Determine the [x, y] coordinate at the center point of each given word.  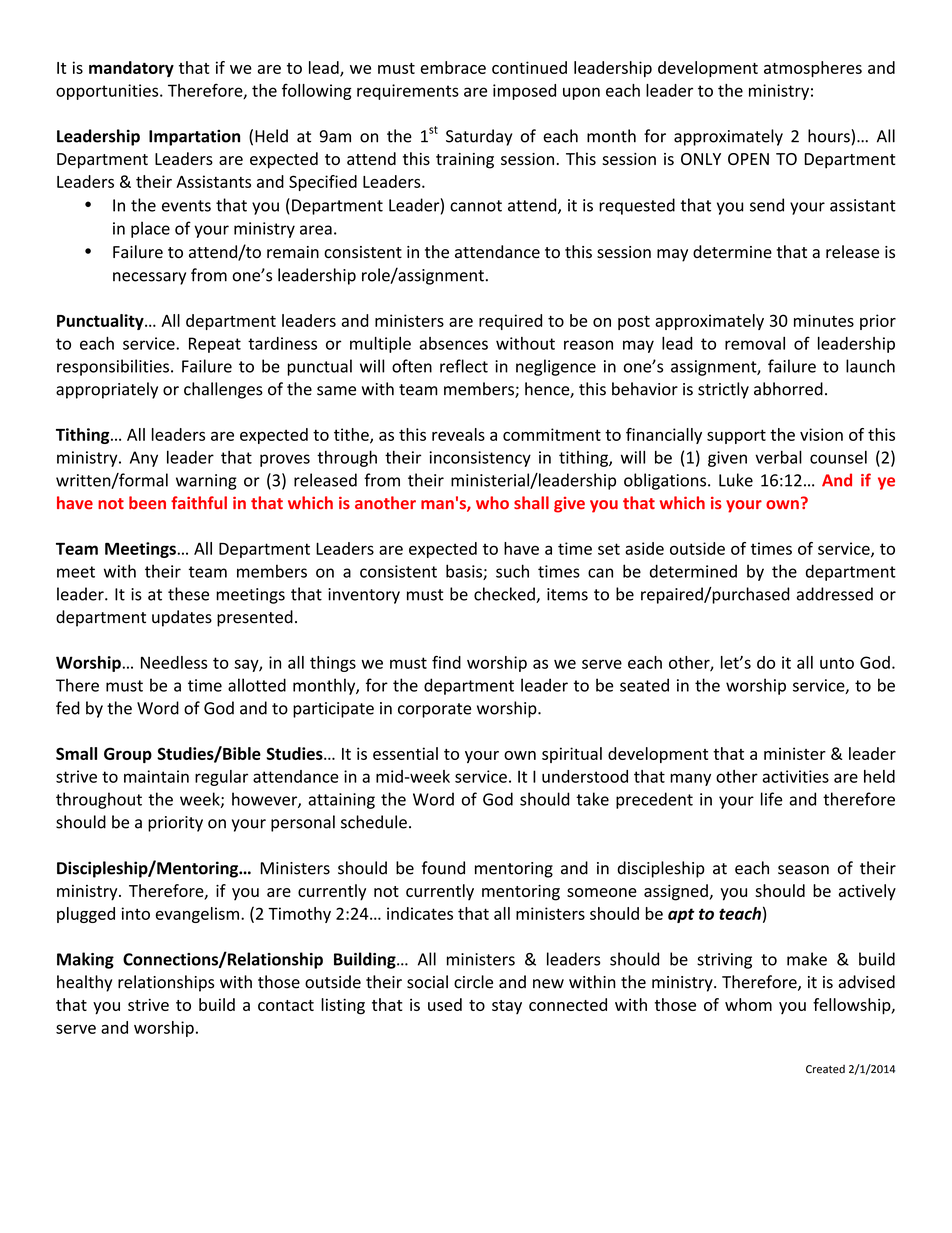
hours [830, 136]
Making [85, 960]
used [445, 1004]
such [512, 571]
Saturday [479, 137]
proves [285, 460]
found [443, 868]
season [803, 870]
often [412, 366]
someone [602, 892]
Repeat [215, 345]
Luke [736, 480]
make [807, 959]
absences [453, 343]
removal [755, 343]
